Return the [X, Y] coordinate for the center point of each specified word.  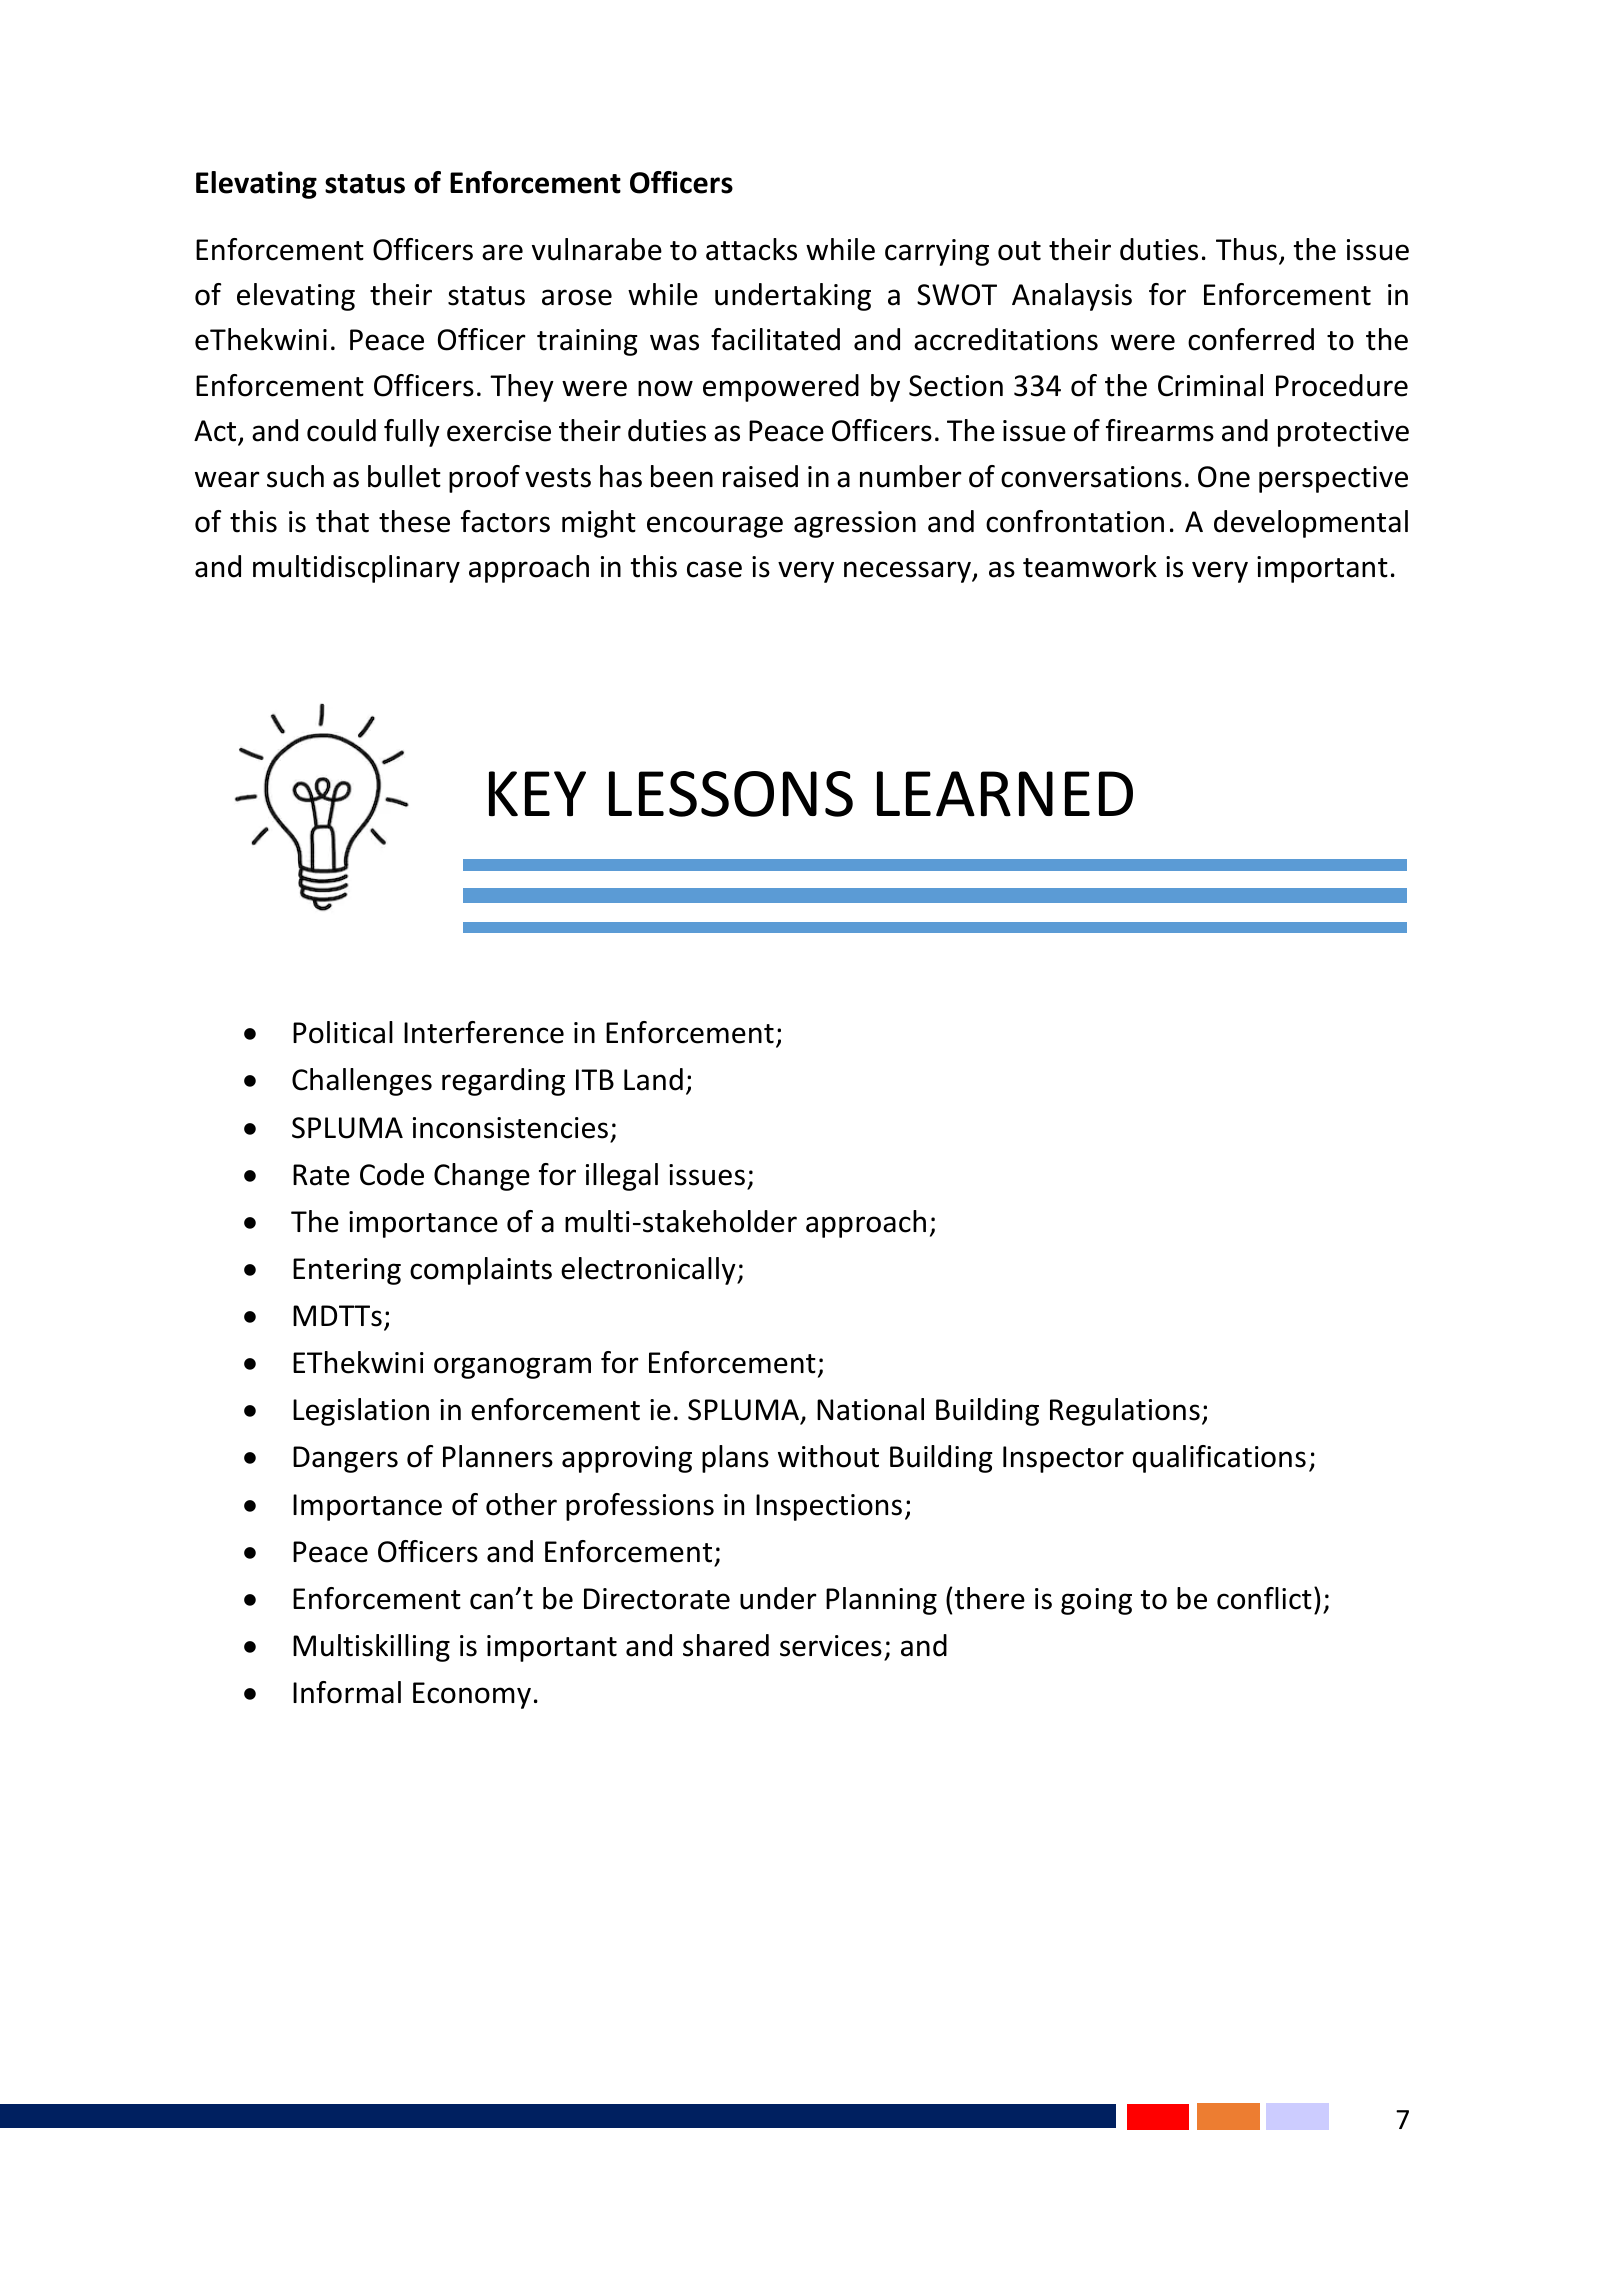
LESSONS [731, 794]
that [342, 521]
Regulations [1125, 1412]
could [341, 430]
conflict [1264, 1598]
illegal [622, 1177]
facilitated [775, 339]
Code [392, 1174]
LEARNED [1005, 794]
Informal [347, 1692]
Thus [1246, 249]
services [831, 1646]
